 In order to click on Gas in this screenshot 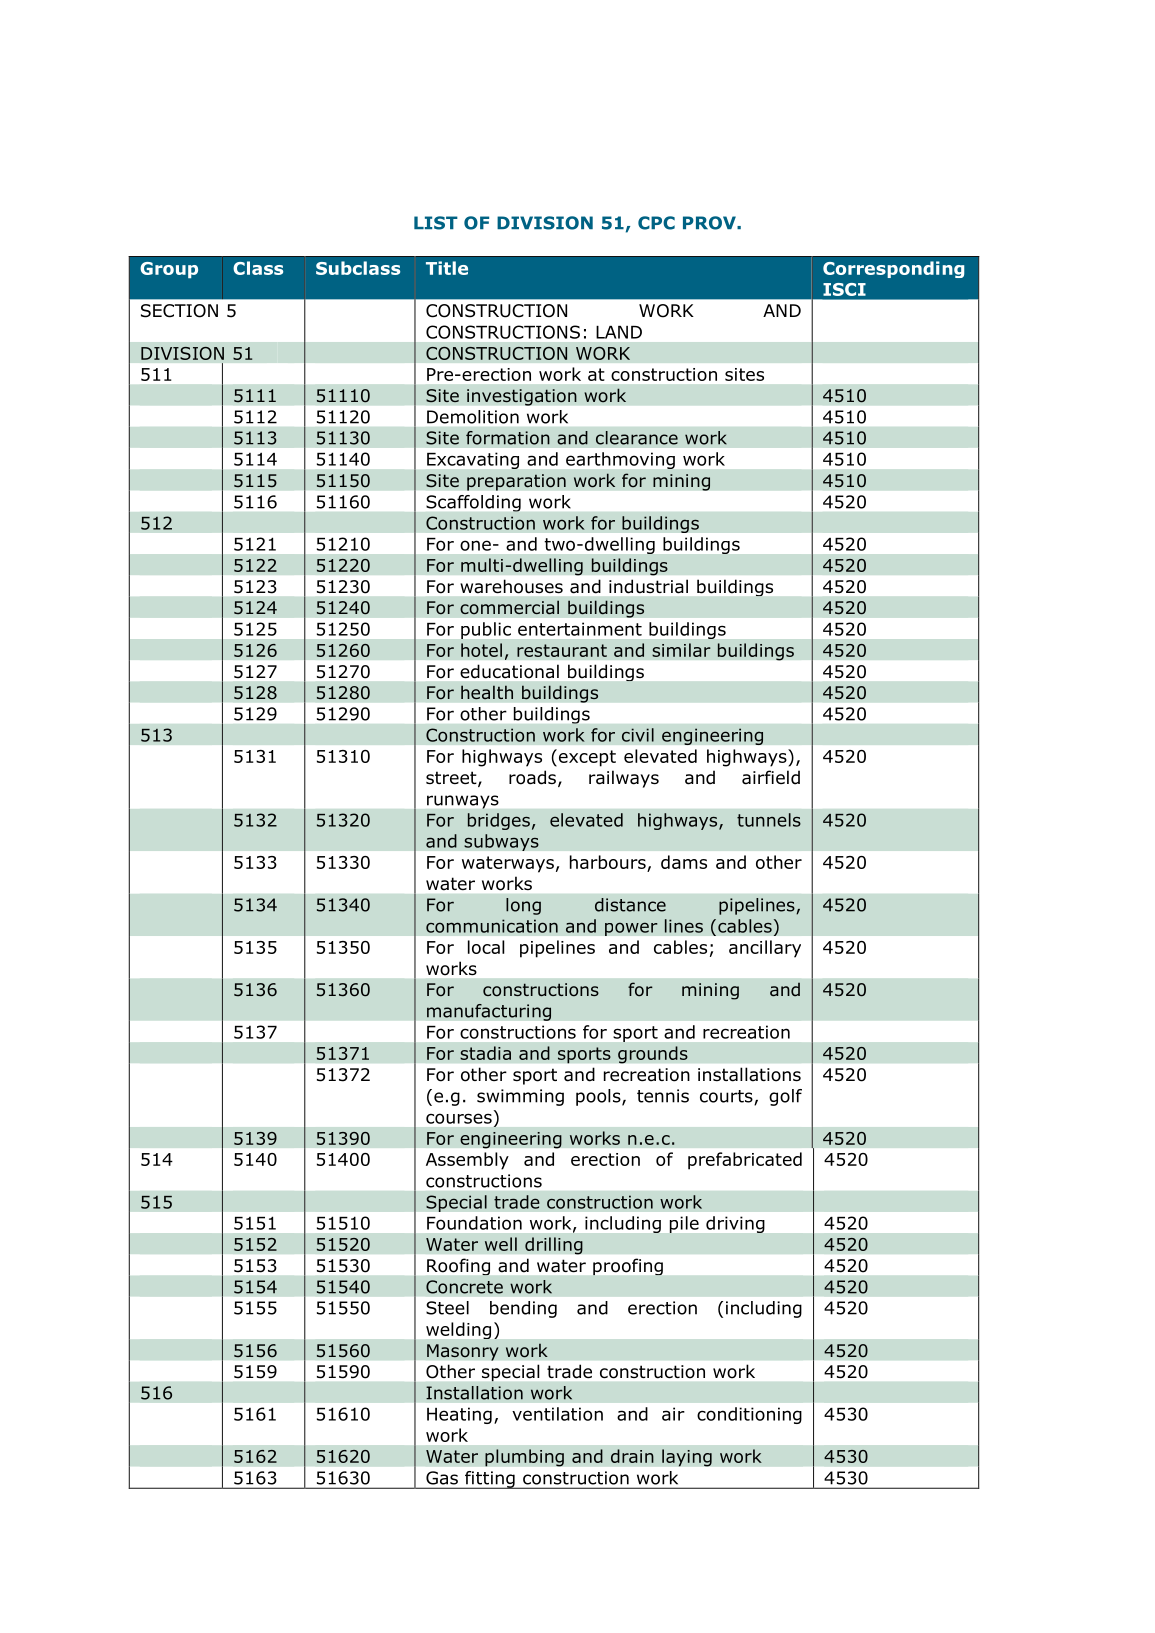, I will do `click(442, 1478)`.
